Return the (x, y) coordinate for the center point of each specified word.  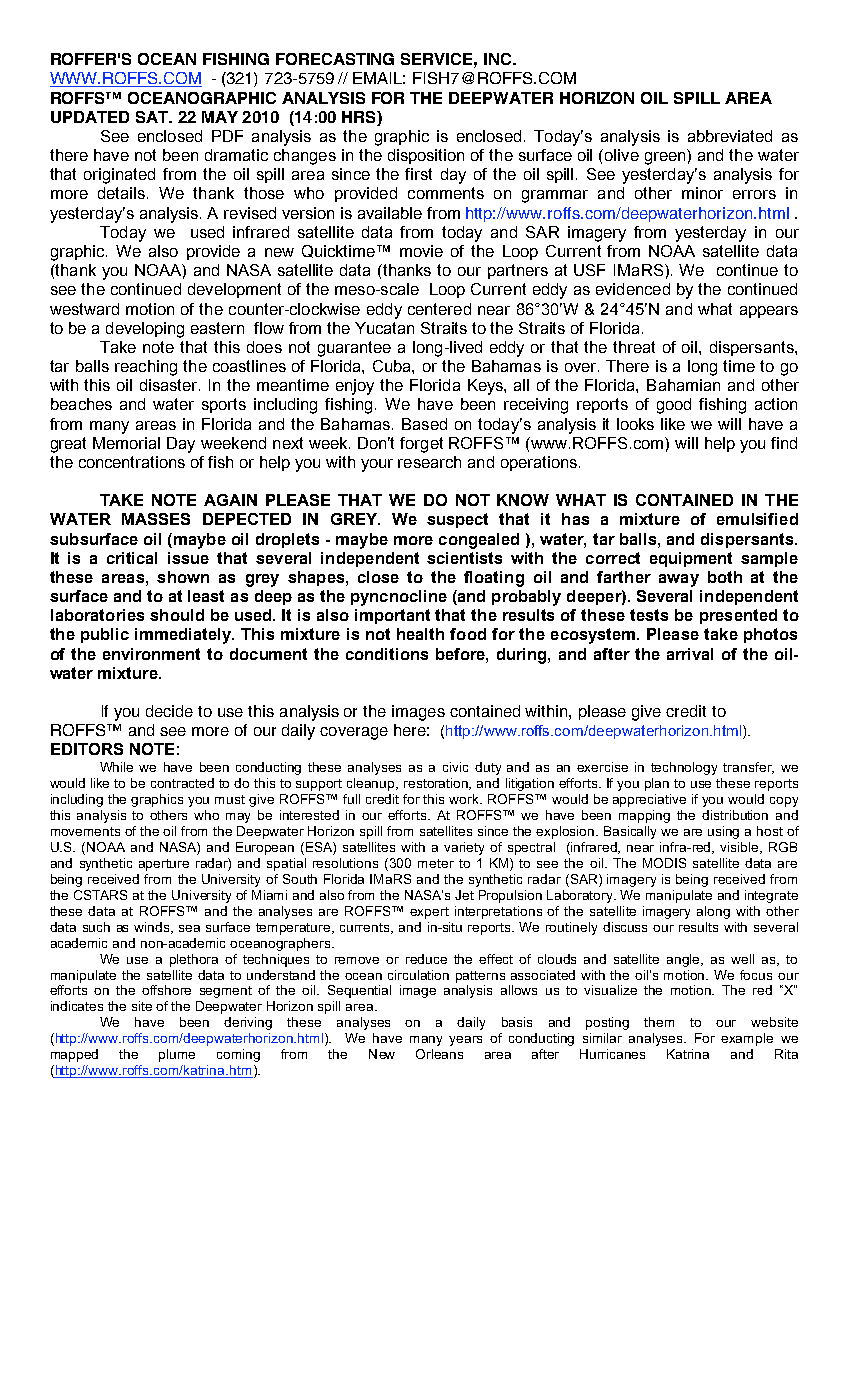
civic (455, 767)
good (674, 406)
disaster (170, 385)
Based (424, 424)
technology (684, 768)
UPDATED (90, 117)
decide (169, 711)
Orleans (439, 1054)
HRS (360, 117)
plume (177, 1055)
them (659, 1022)
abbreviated (730, 136)
